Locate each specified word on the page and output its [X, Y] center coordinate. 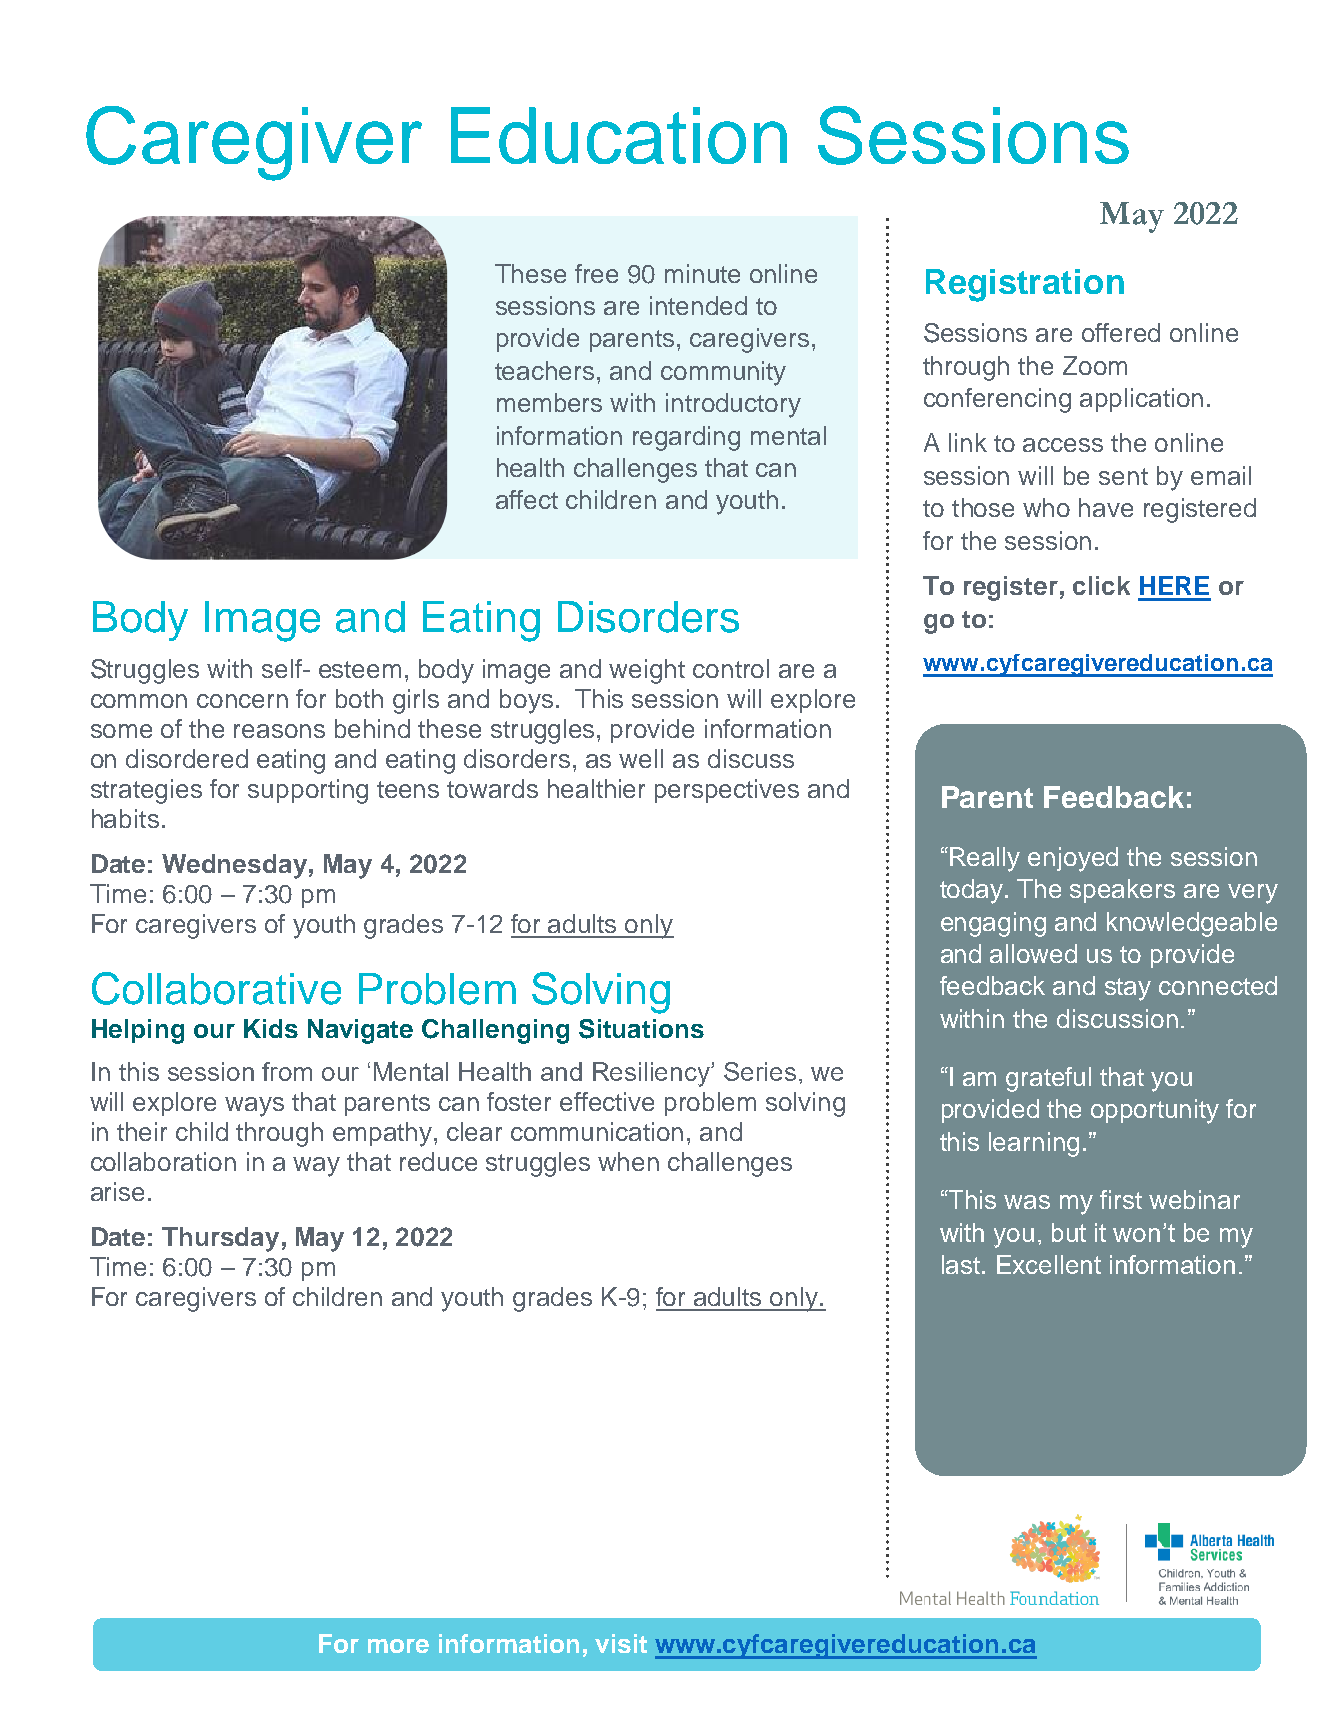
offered [1121, 332]
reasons [279, 731]
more [398, 1646]
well [641, 758]
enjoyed [1073, 859]
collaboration [163, 1161]
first [1121, 1199]
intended [698, 305]
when [628, 1161]
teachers [544, 370]
